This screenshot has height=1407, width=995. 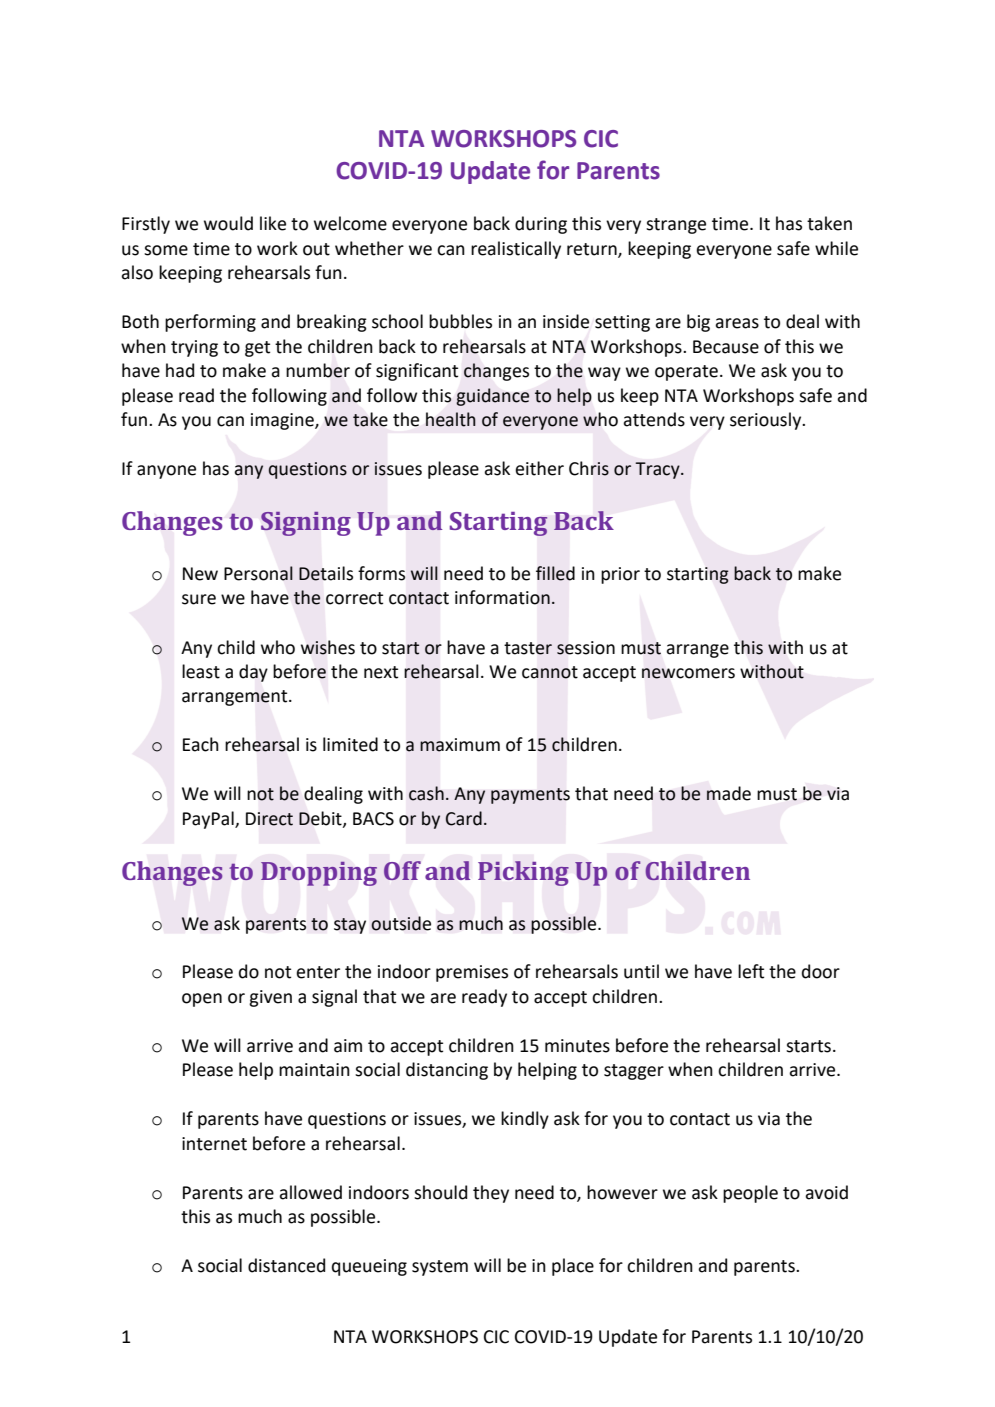 I want to click on would, so click(x=228, y=223).
